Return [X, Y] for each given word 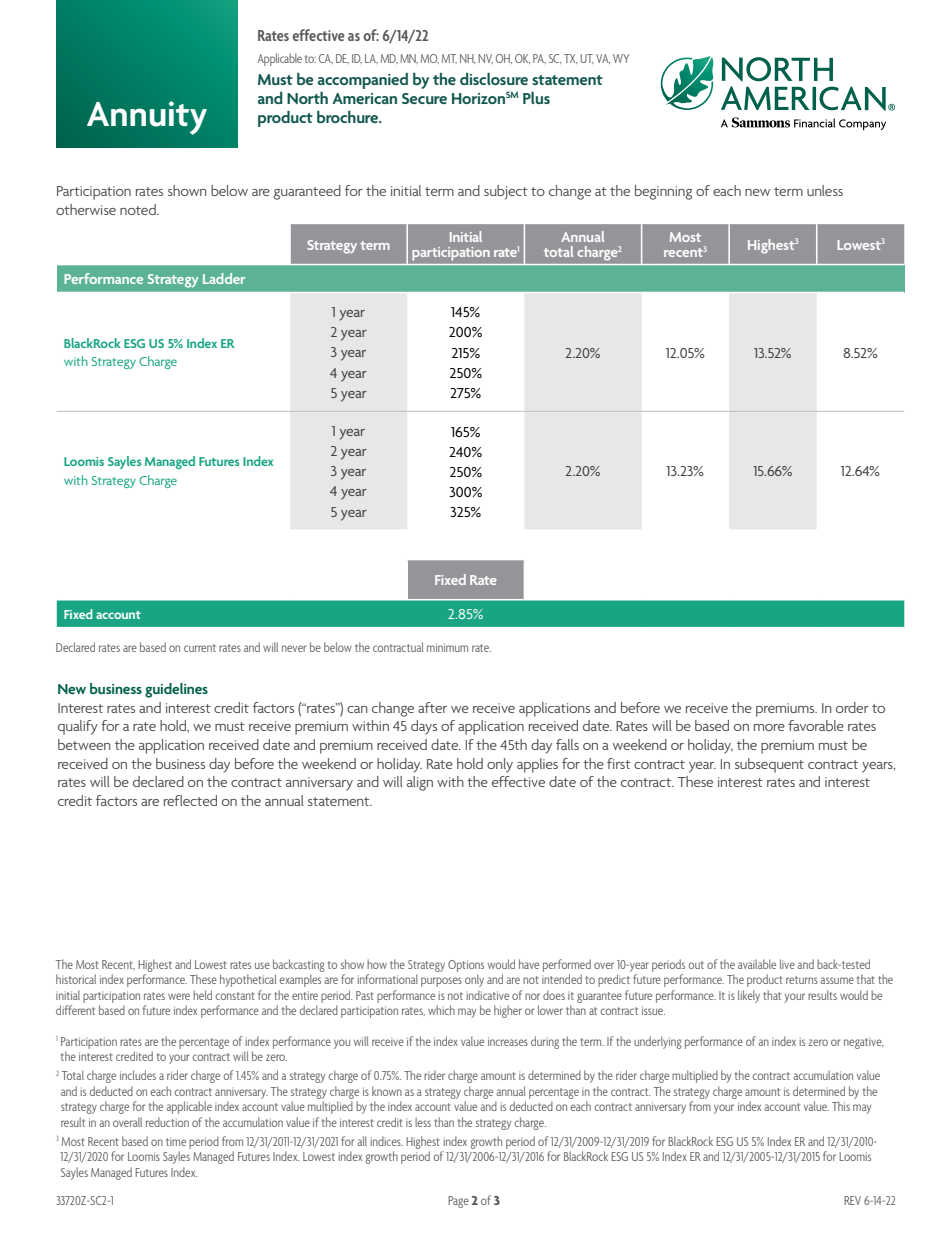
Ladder [224, 278]
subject [506, 192]
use [262, 965]
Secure [424, 98]
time [176, 1141]
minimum [447, 647]
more [769, 727]
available [757, 964]
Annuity [147, 118]
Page [458, 1202]
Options [466, 966]
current [200, 648]
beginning [663, 192]
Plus [536, 98]
